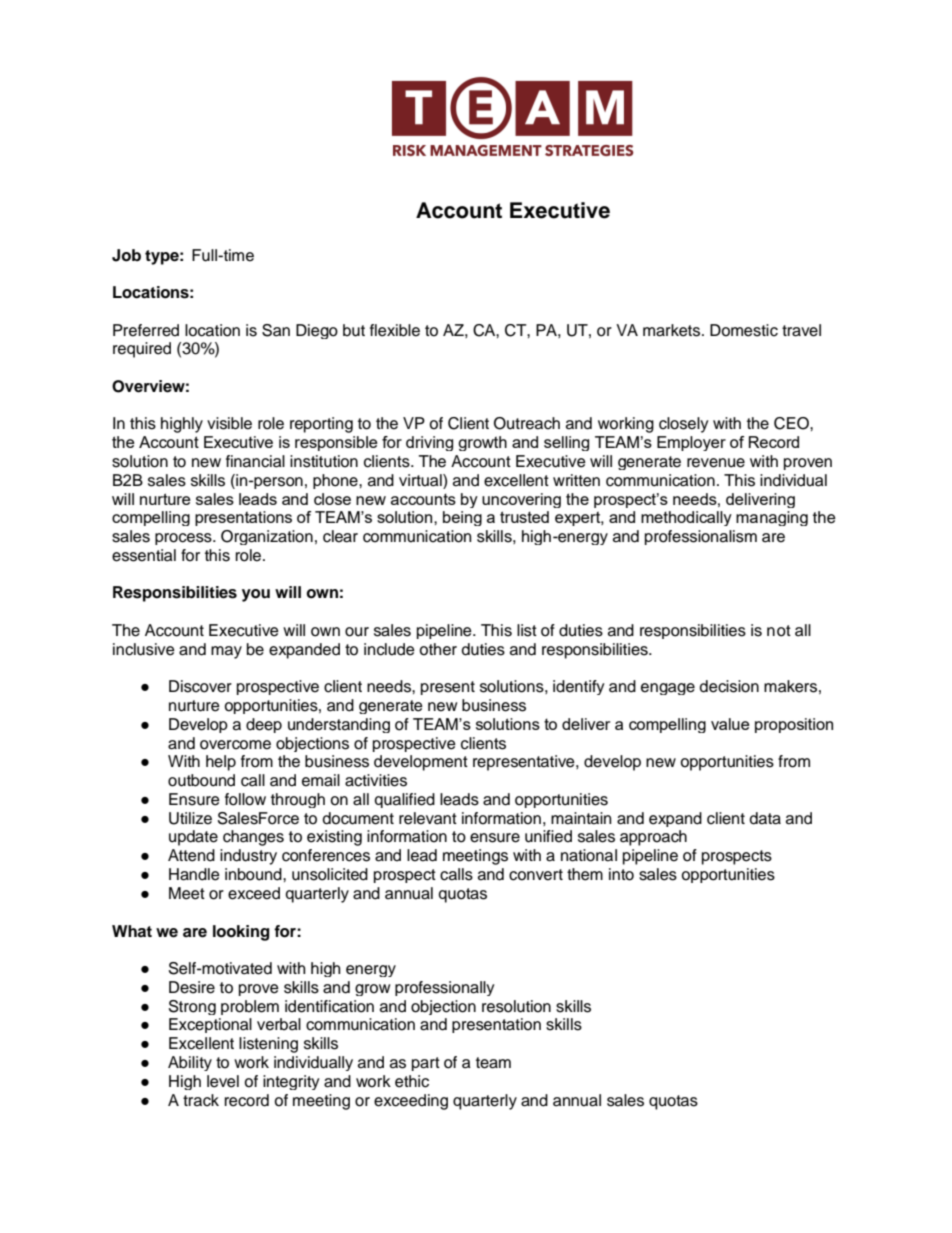 The width and height of the screenshot is (952, 1233). I want to click on revenue, so click(716, 463).
